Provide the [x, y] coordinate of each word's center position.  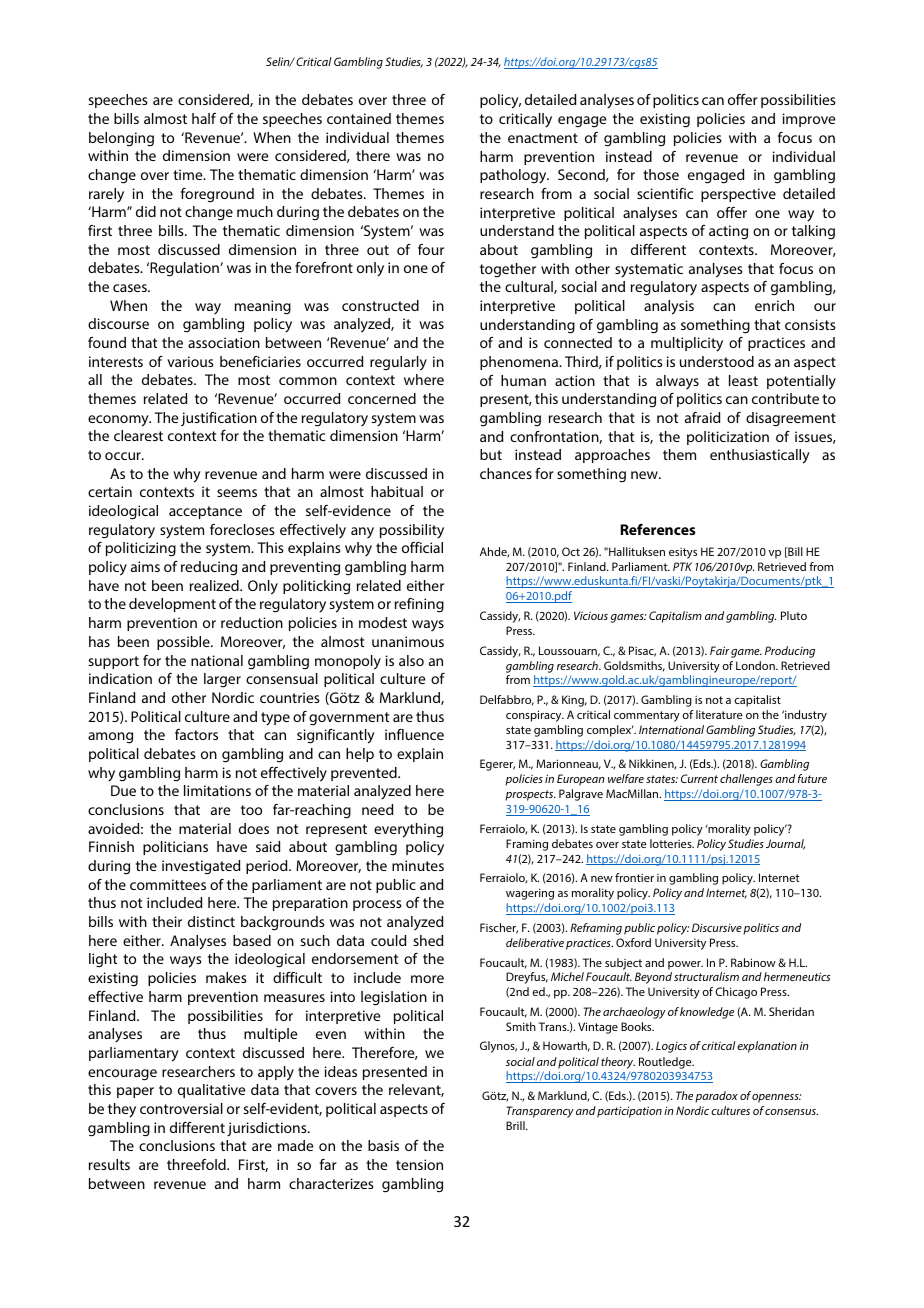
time [189, 174]
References [658, 529]
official [422, 547]
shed [428, 940]
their [167, 921]
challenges [746, 780]
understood [717, 361]
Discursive [717, 927]
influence [414, 734]
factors [196, 734]
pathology [514, 176]
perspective [738, 195]
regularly [398, 363]
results [109, 1164]
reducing [209, 568]
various [190, 361]
